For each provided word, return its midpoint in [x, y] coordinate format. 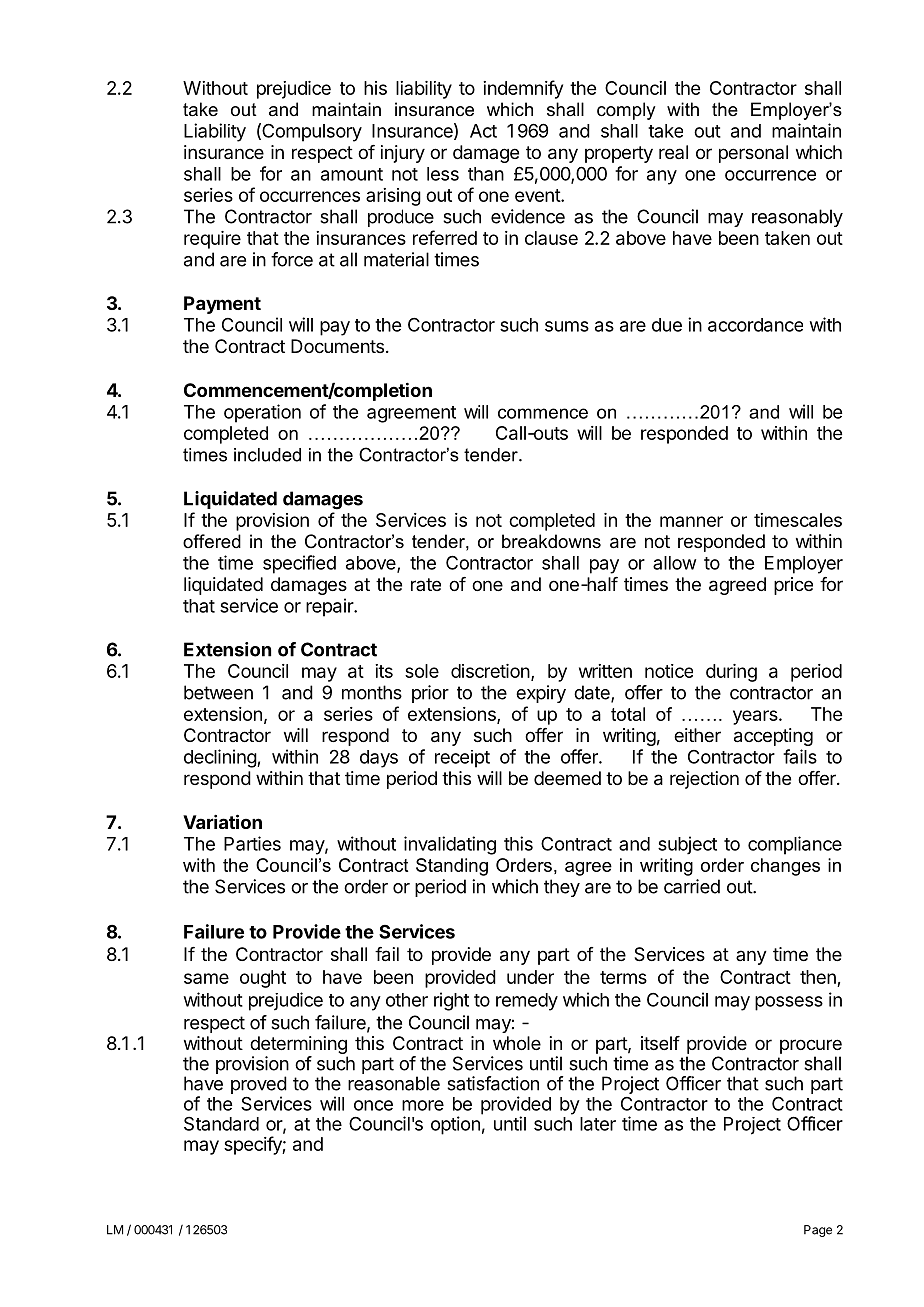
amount [352, 174]
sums [567, 326]
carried [692, 886]
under [530, 977]
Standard [221, 1124]
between [218, 692]
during [731, 673]
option [455, 1125]
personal [753, 154]
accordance [755, 325]
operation [262, 413]
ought [263, 979]
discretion [490, 671]
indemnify [523, 89]
